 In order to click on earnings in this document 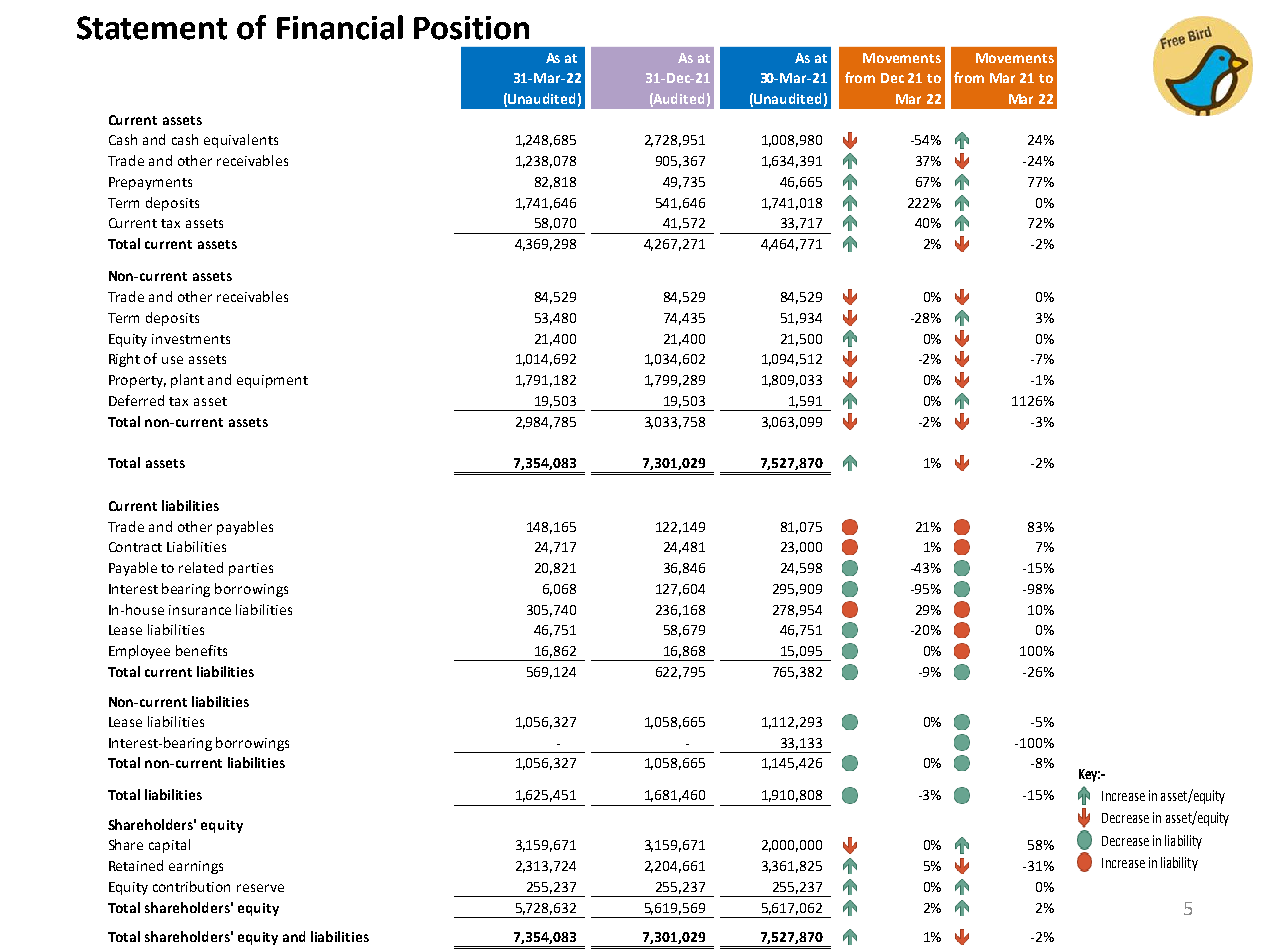, I will do `click(196, 867)`.
